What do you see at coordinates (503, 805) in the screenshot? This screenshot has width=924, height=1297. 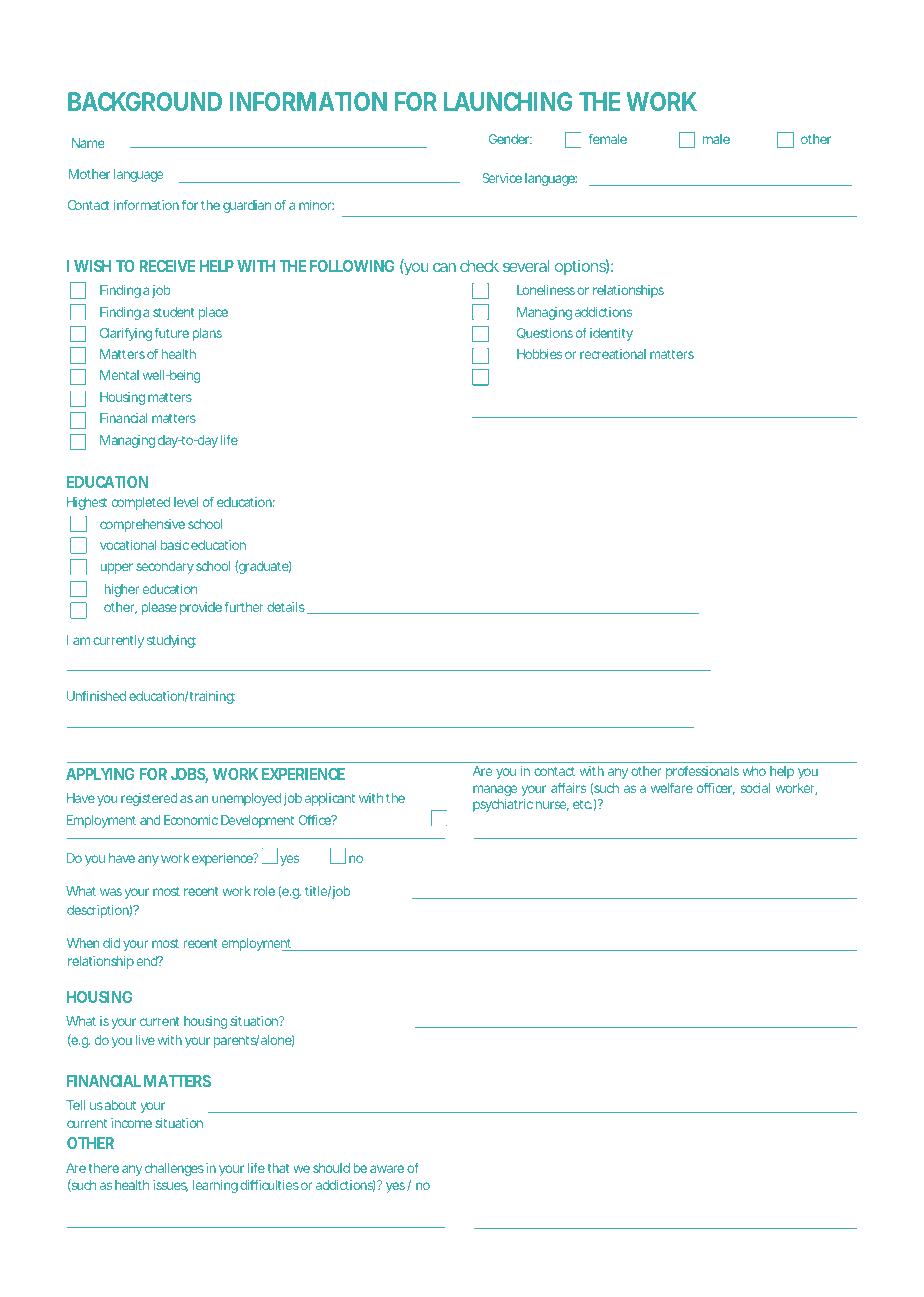 I see `psychiatric` at bounding box center [503, 805].
